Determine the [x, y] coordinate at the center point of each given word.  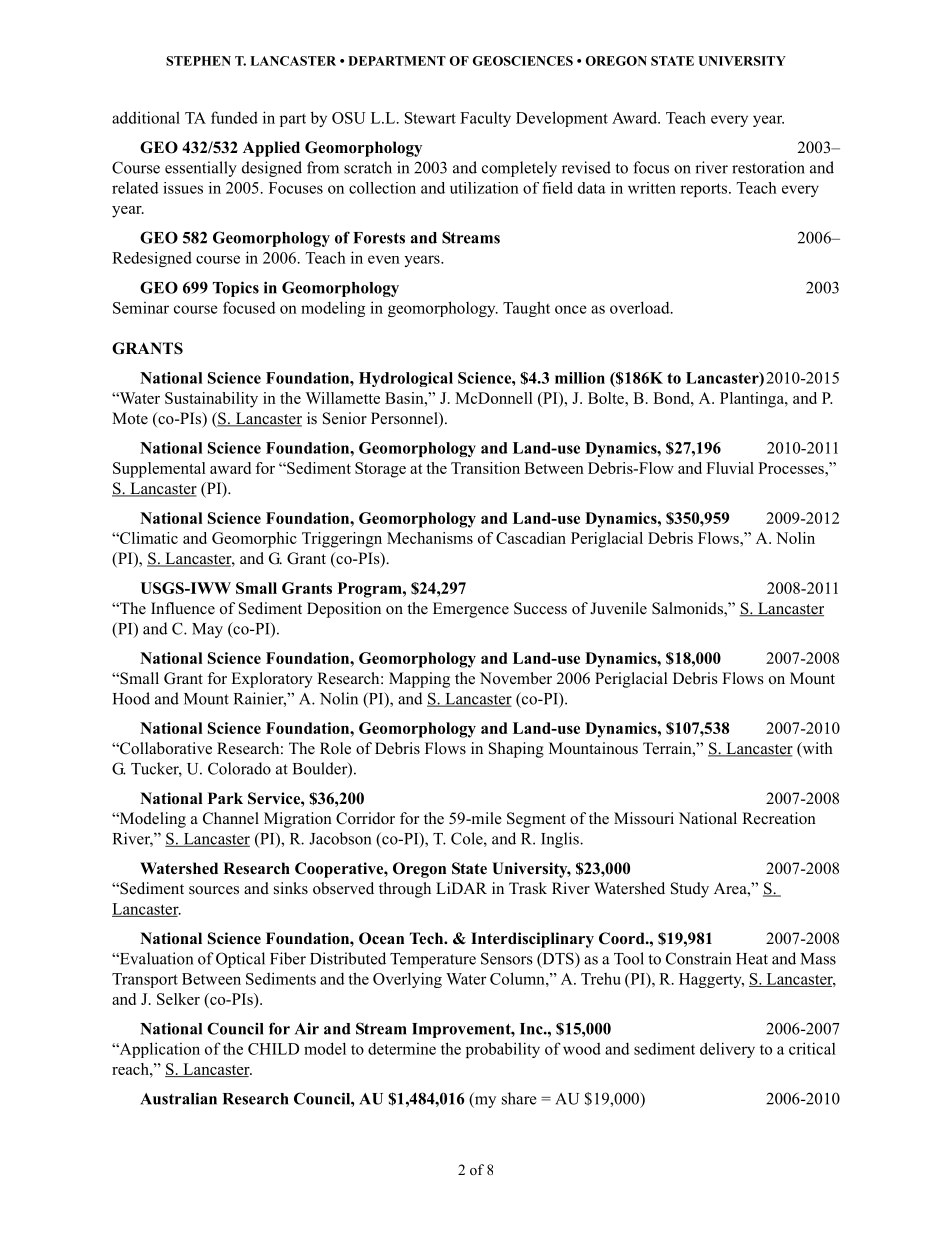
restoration [768, 167]
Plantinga [753, 400]
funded [234, 117]
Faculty [485, 119]
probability [503, 1050]
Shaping [516, 750]
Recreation [779, 818]
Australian [178, 1098]
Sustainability [211, 400]
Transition [485, 468]
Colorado [239, 768]
